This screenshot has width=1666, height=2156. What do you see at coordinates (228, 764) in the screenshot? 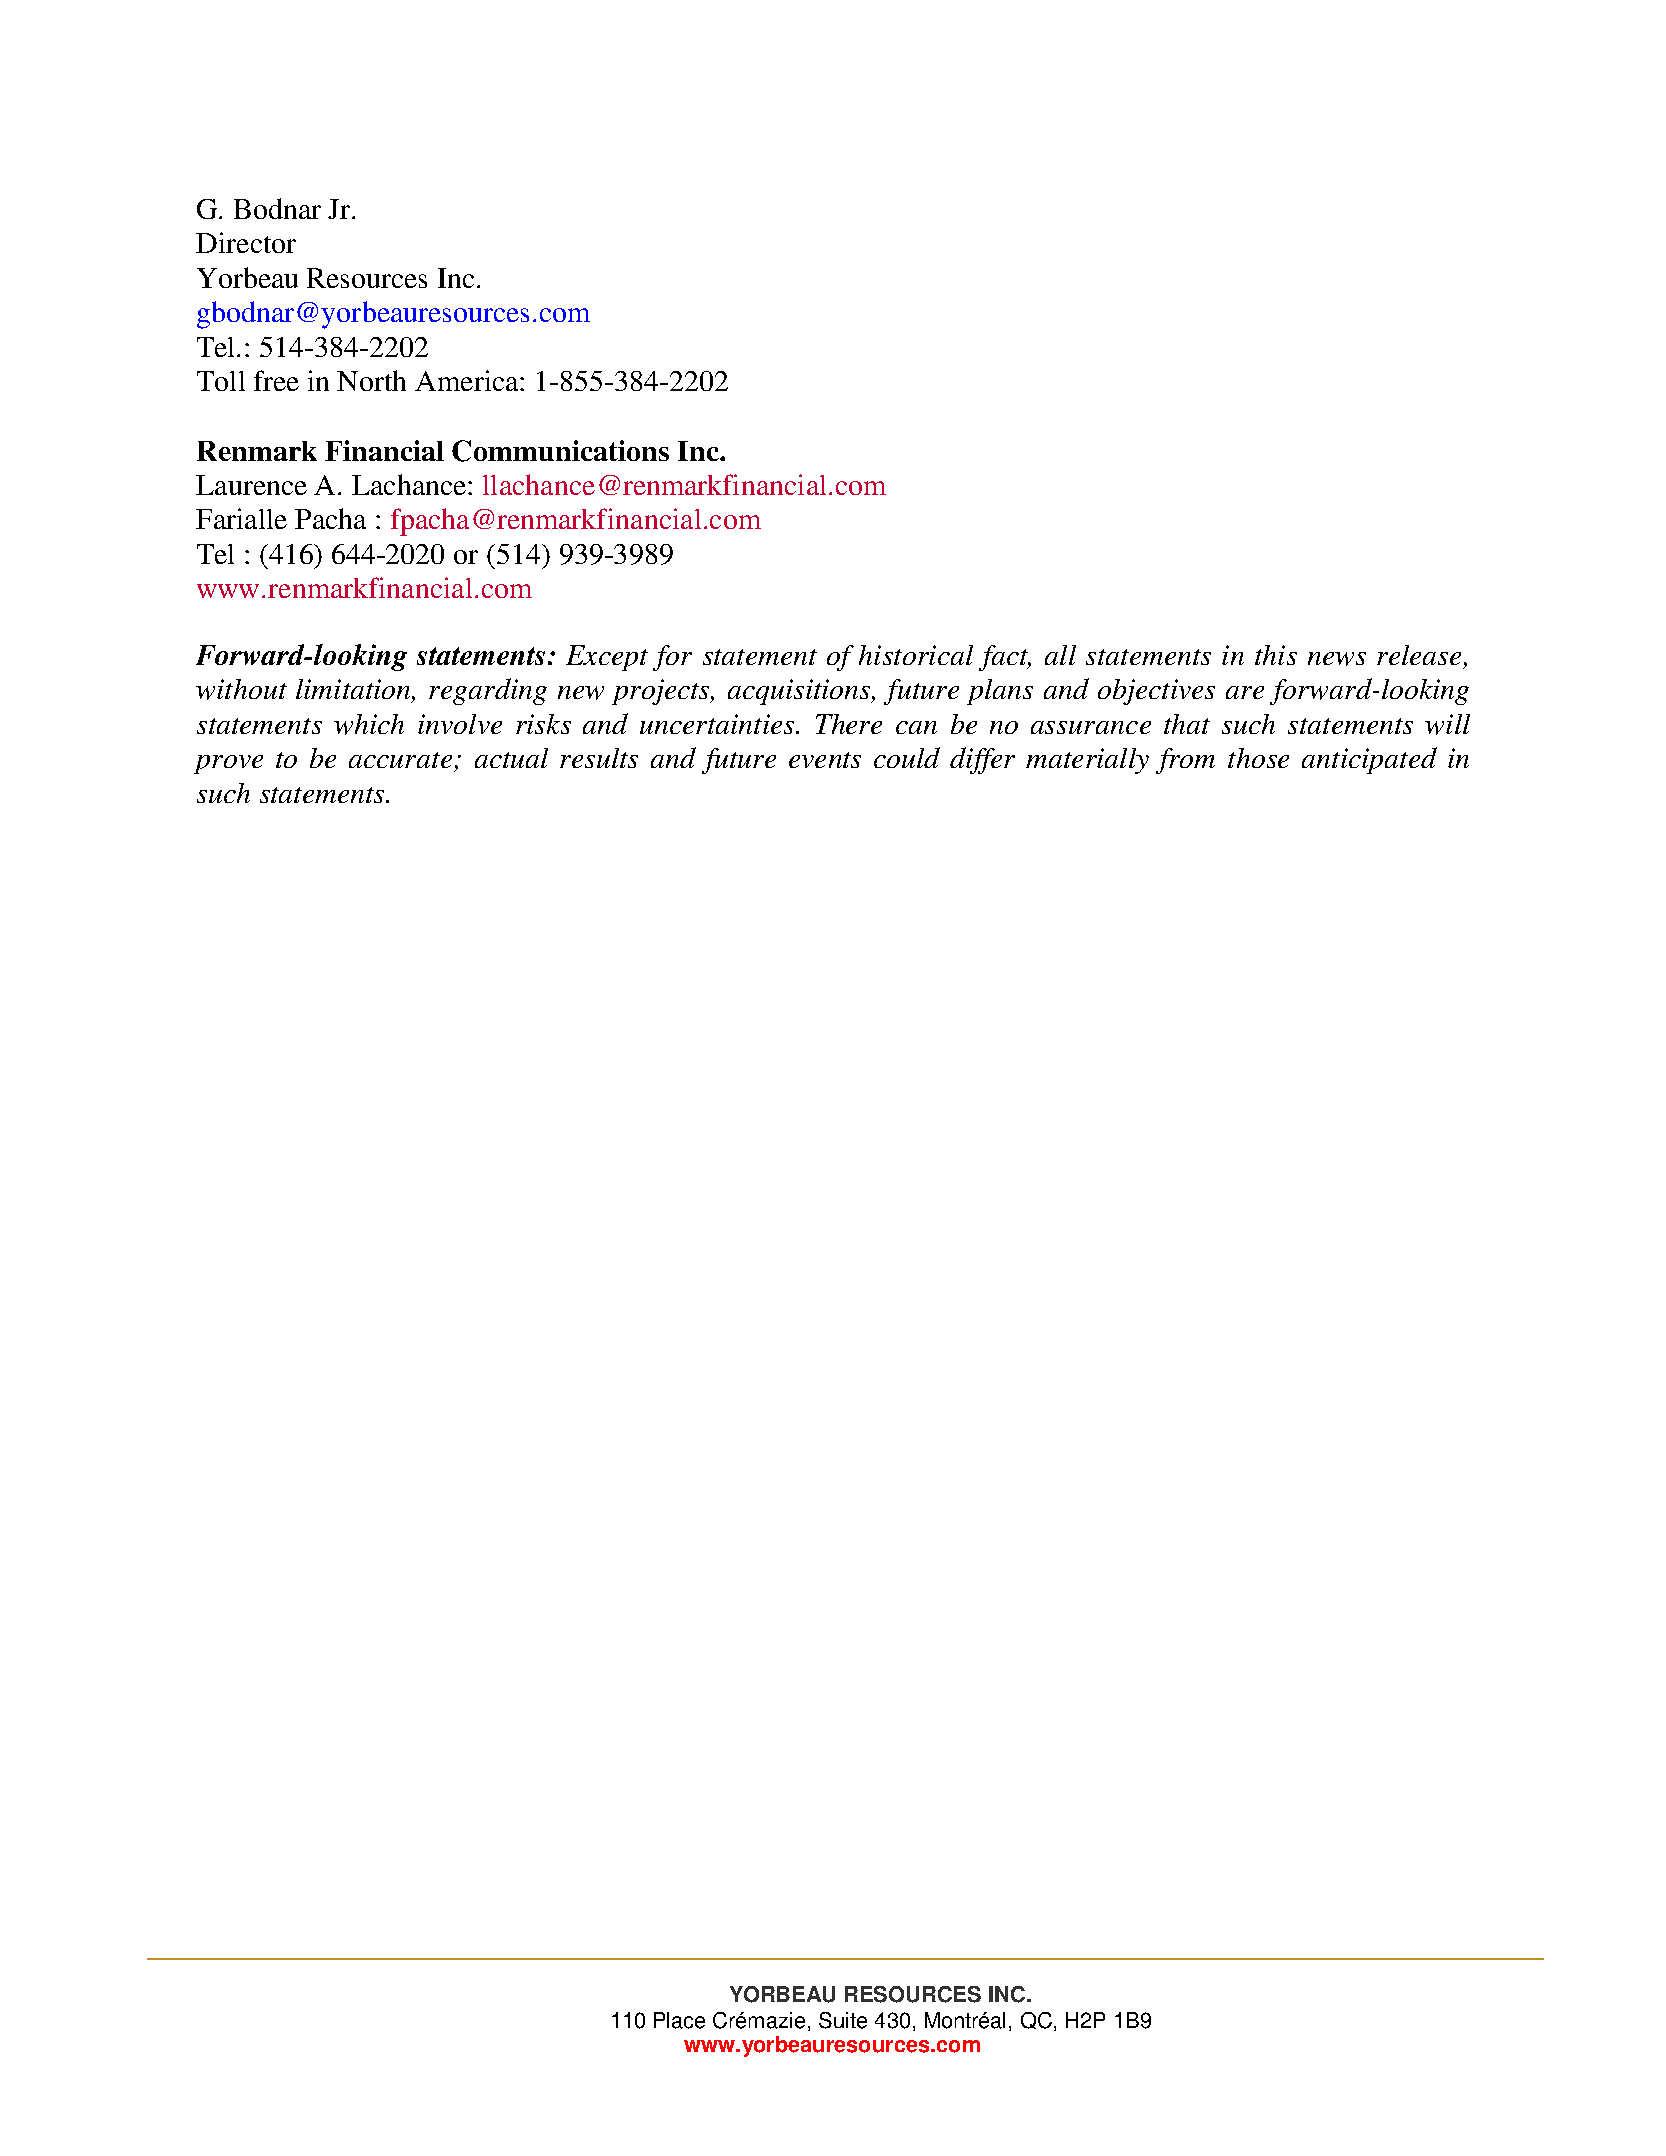
I see `prove` at bounding box center [228, 764].
